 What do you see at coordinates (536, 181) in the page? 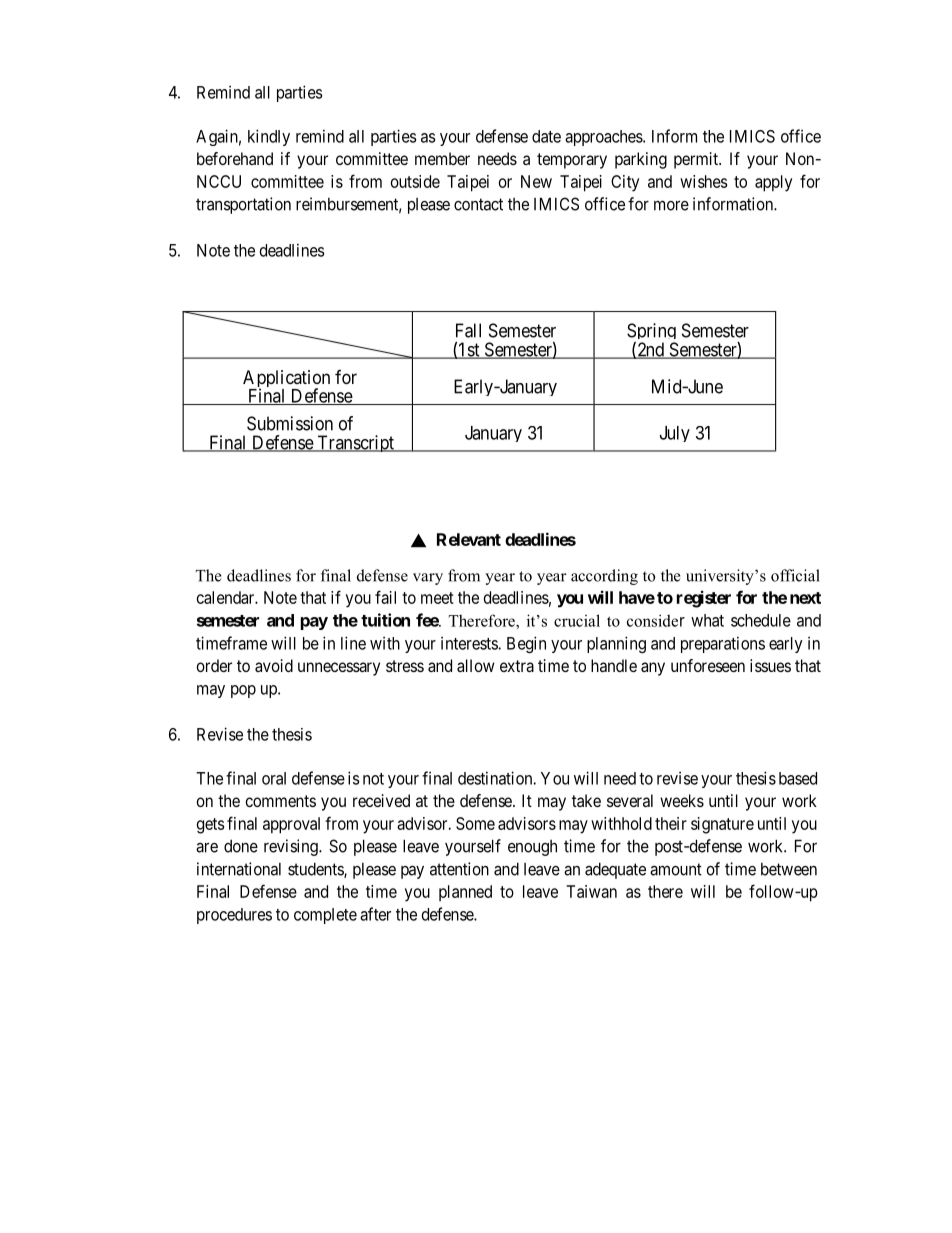
I see `New` at bounding box center [536, 181].
